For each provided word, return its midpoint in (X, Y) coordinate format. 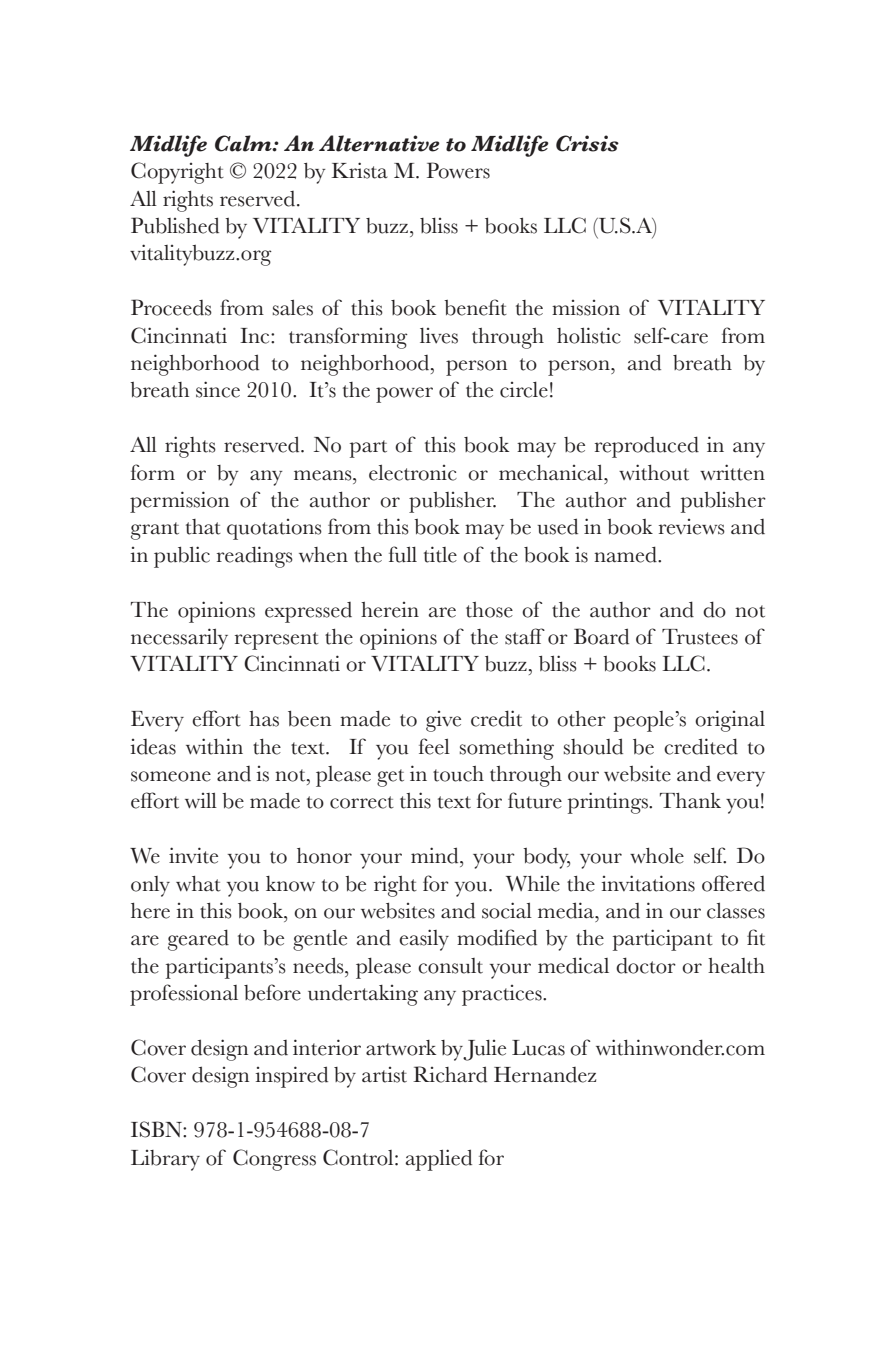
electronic (413, 473)
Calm (244, 143)
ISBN (157, 1129)
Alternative (379, 143)
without (654, 472)
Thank (690, 800)
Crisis (587, 143)
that (203, 527)
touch (458, 774)
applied (439, 1160)
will (201, 800)
